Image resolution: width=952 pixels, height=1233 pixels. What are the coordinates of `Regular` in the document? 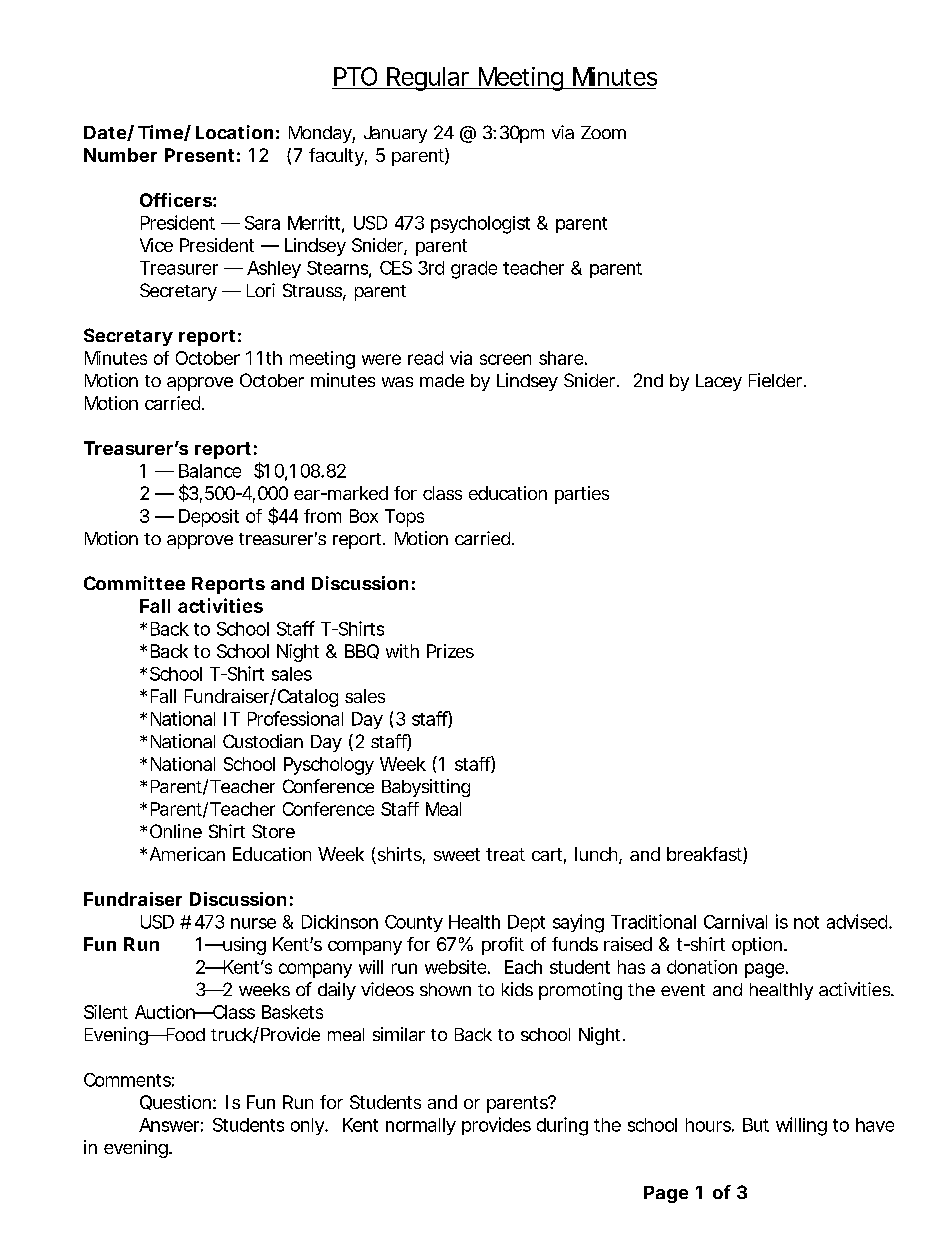 It's located at (428, 79).
